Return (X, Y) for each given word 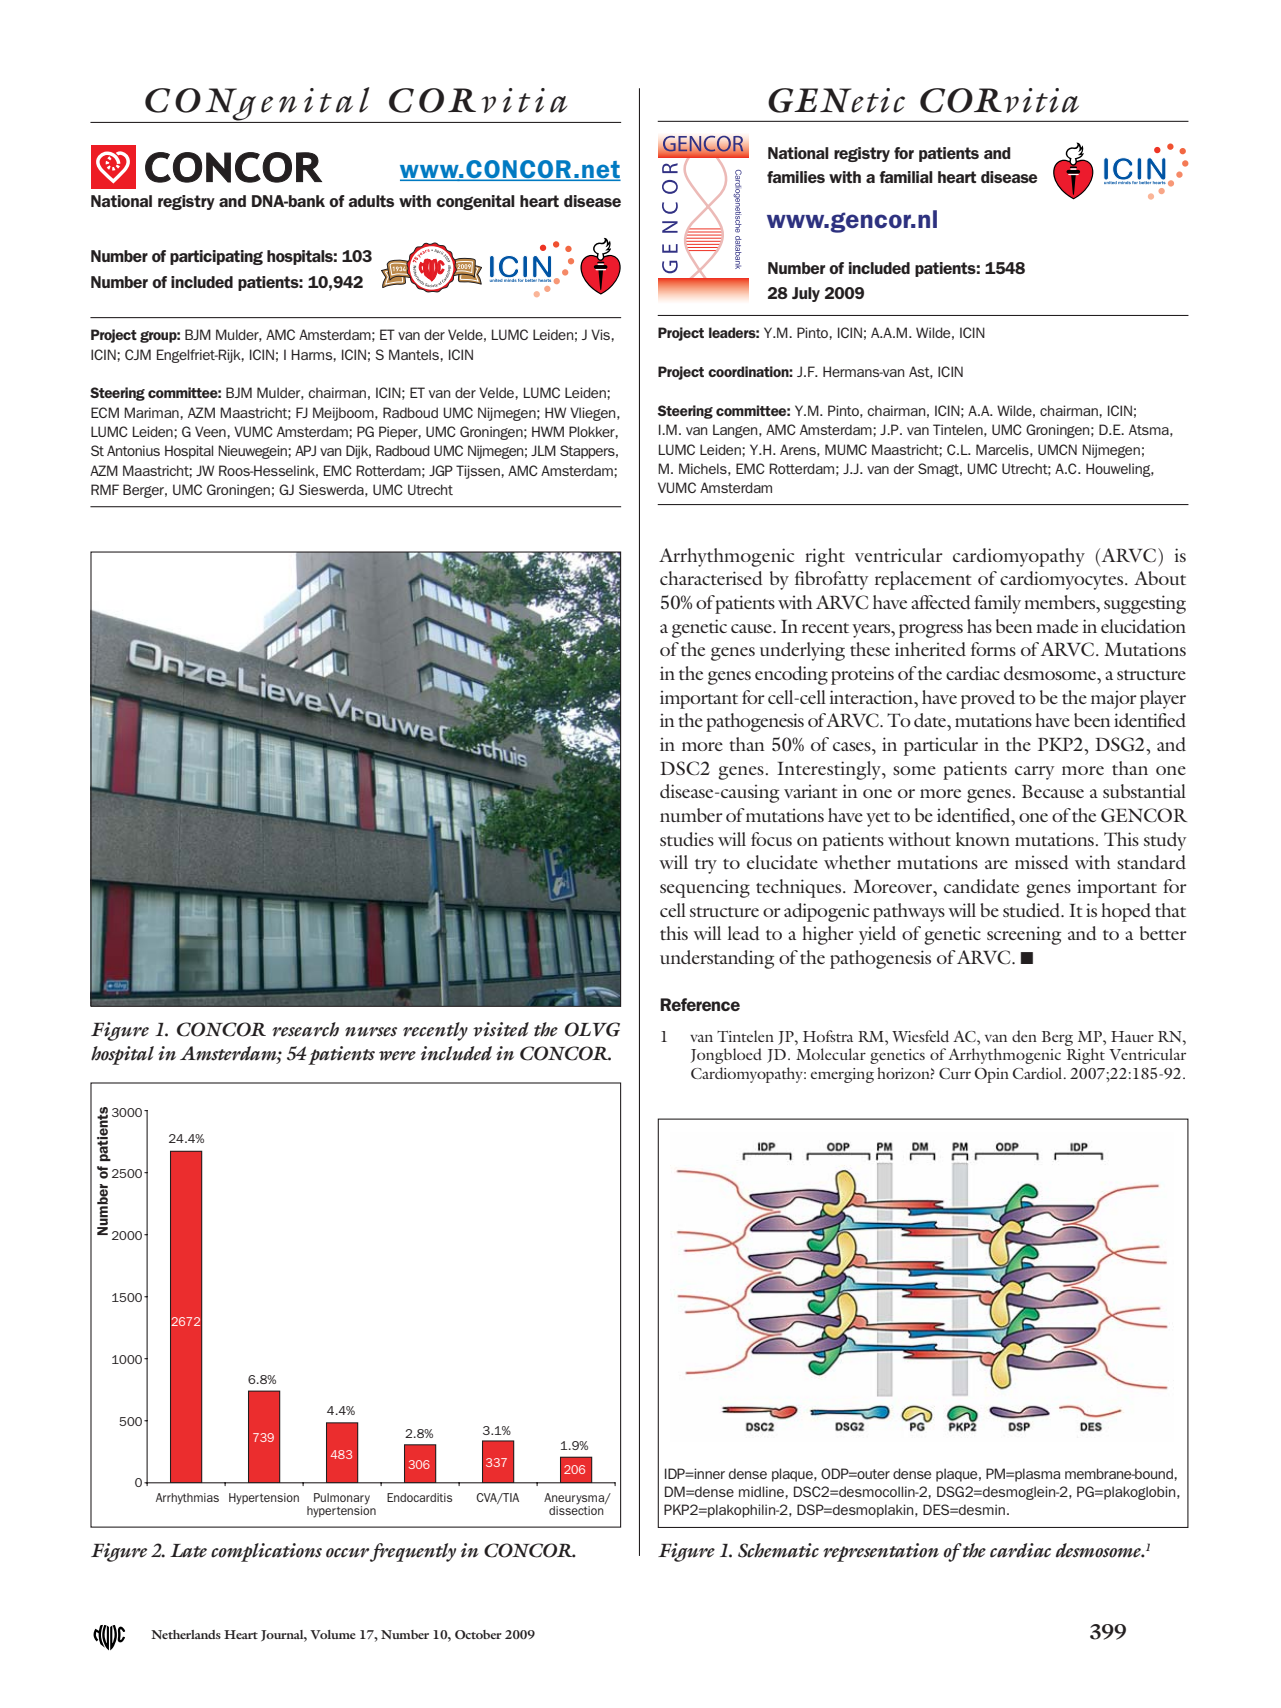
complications (266, 1552)
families (796, 177)
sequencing (705, 888)
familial (906, 177)
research (305, 1029)
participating (216, 257)
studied (1033, 910)
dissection (577, 1509)
